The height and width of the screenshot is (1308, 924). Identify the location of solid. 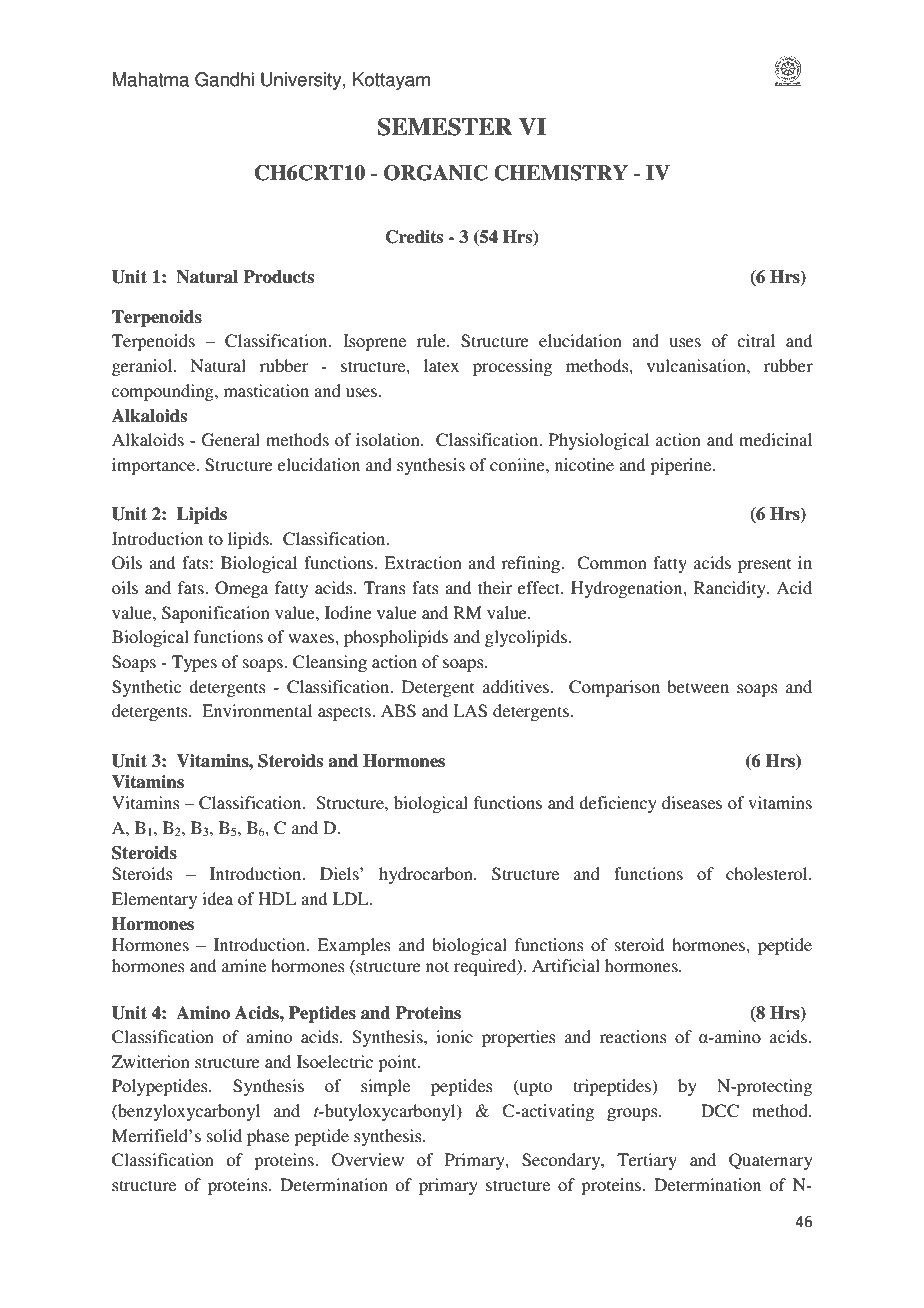
(224, 1135).
